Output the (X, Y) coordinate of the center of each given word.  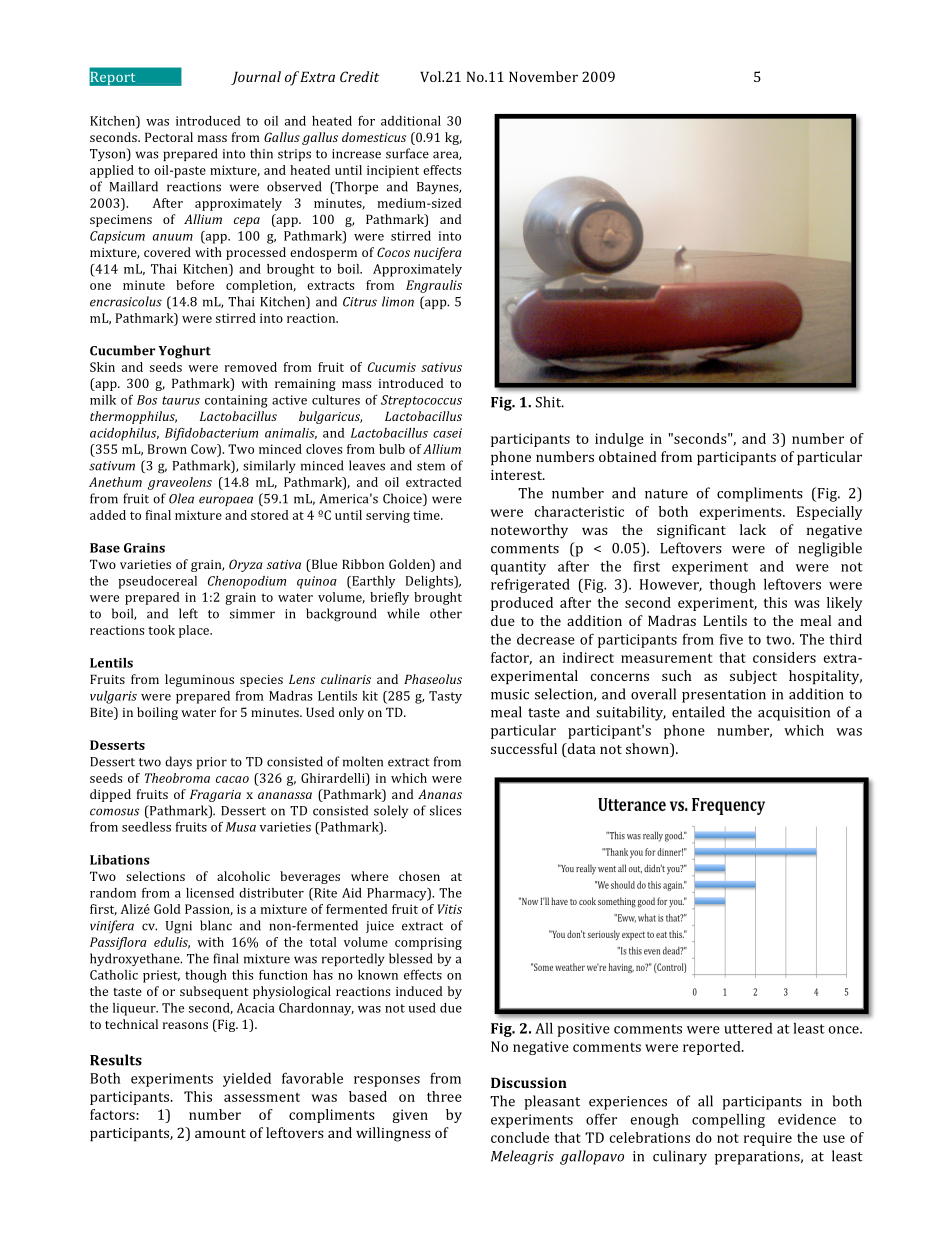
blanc (216, 925)
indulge (619, 440)
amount (220, 1133)
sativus (441, 367)
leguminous (199, 680)
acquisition (794, 714)
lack (753, 529)
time (427, 515)
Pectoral (169, 137)
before (195, 285)
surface (407, 153)
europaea (226, 501)
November (543, 76)
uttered (748, 1028)
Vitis (450, 909)
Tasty (445, 697)
